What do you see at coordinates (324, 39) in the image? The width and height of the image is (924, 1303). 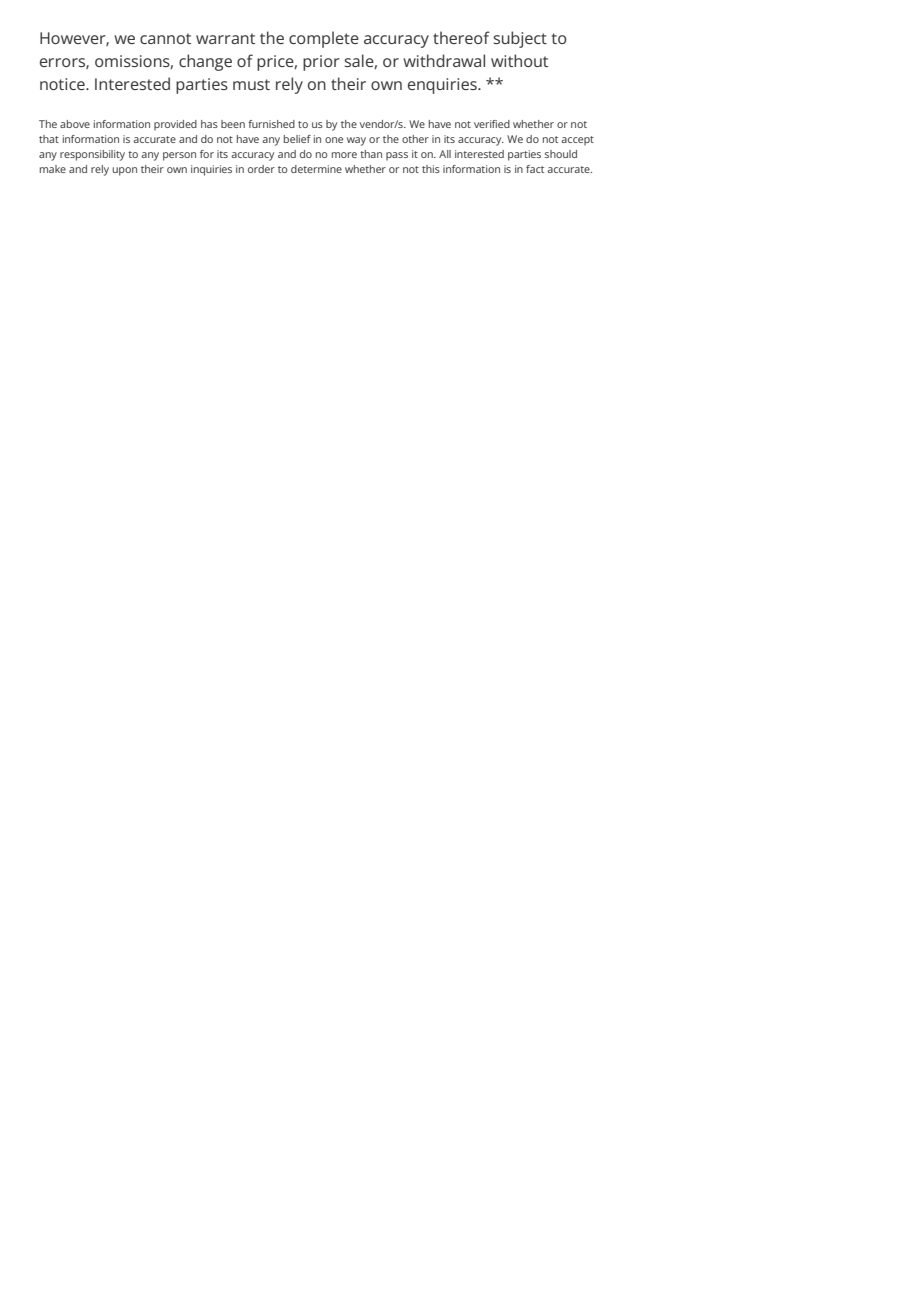 I see `complete` at bounding box center [324, 39].
